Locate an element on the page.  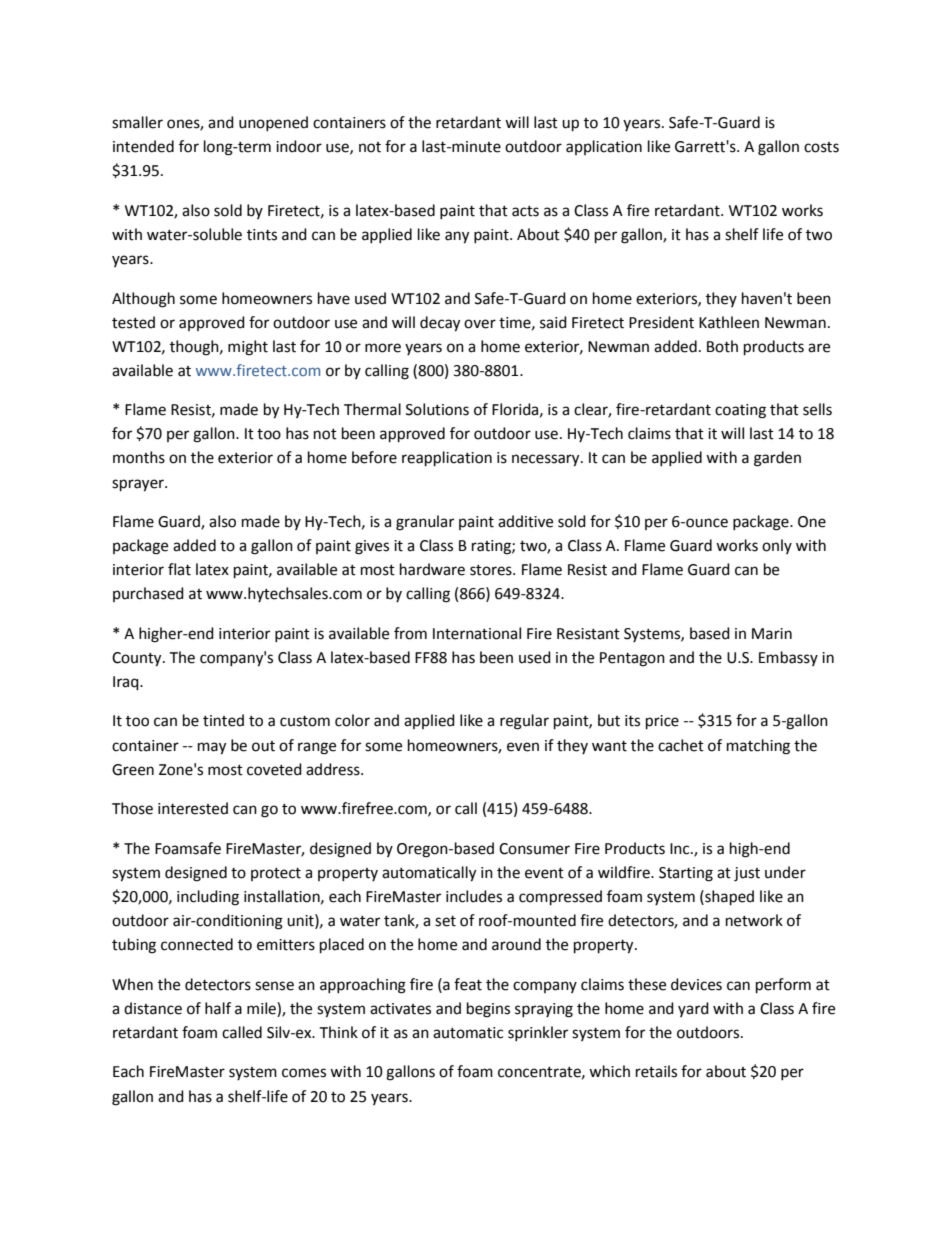
flat is located at coordinates (179, 569).
